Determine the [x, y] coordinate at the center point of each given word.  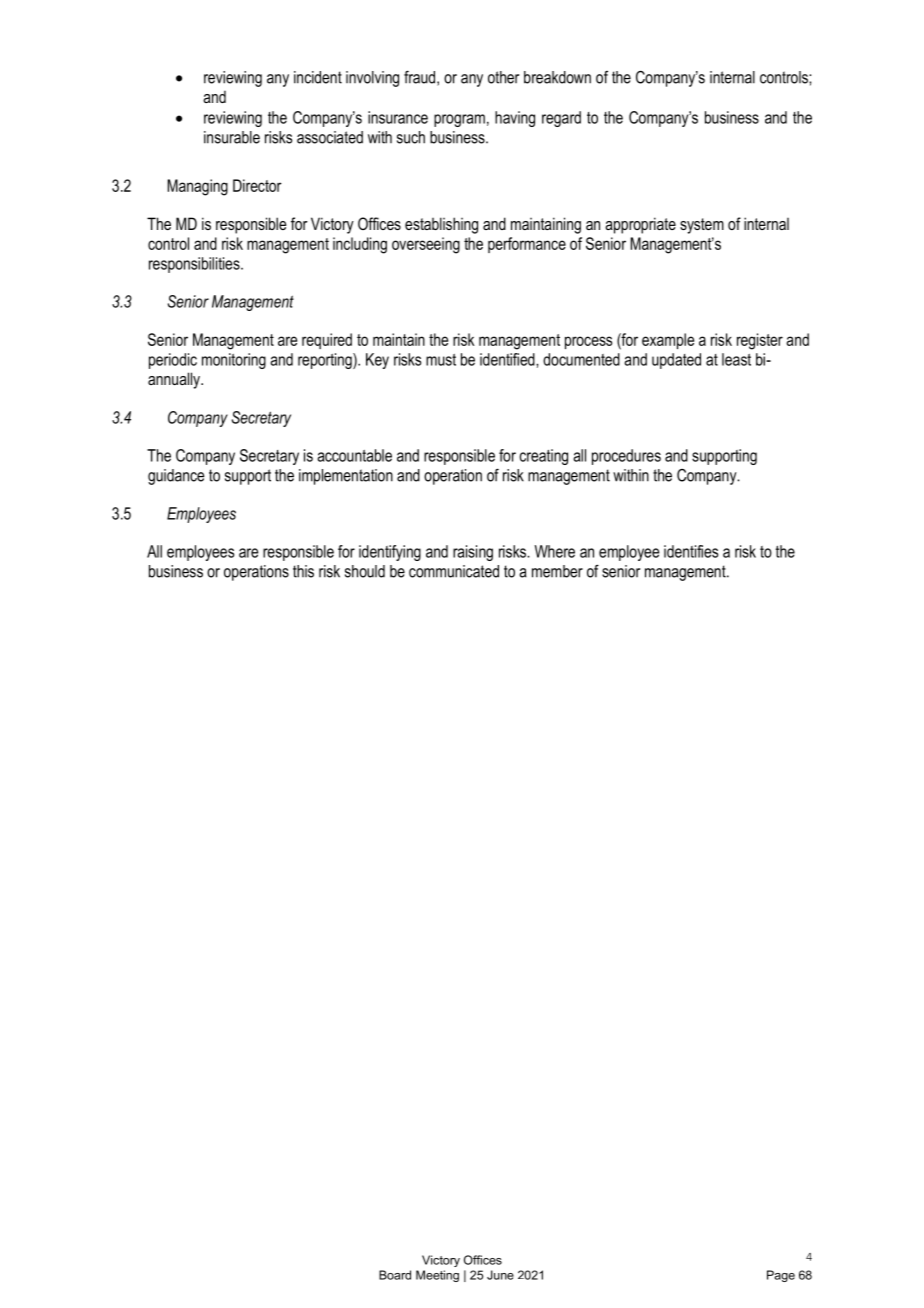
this [303, 571]
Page [781, 1276]
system [702, 226]
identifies [691, 551]
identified [508, 359]
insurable [232, 137]
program [459, 120]
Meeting [437, 1276]
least [736, 359]
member [557, 571]
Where [555, 551]
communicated [454, 571]
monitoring [234, 361]
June [500, 1275]
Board [395, 1275]
